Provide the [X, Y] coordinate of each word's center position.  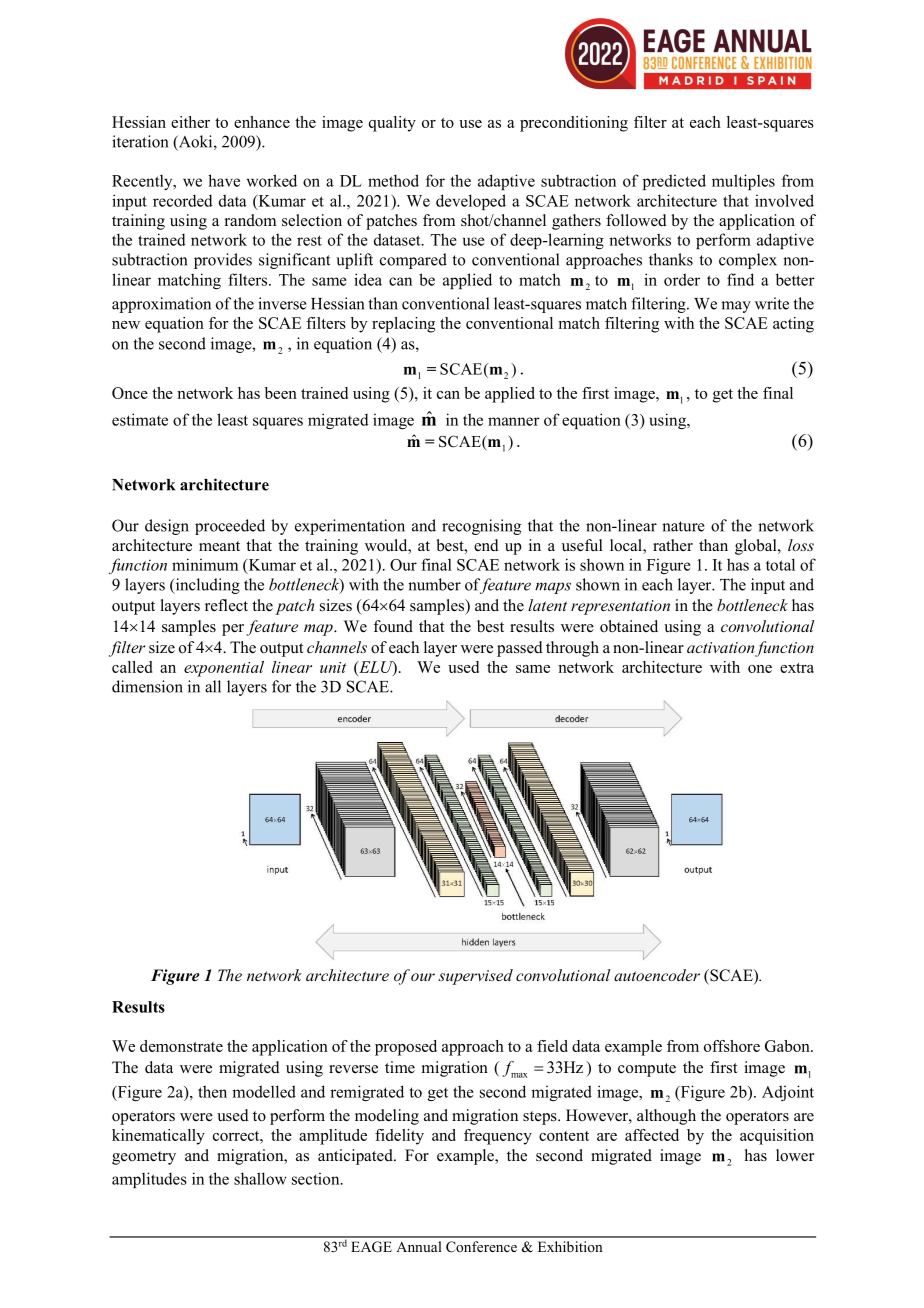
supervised [475, 977]
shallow [260, 1178]
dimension [147, 686]
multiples [743, 182]
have [224, 180]
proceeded [230, 527]
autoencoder [657, 975]
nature [683, 526]
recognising [481, 527]
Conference [481, 1247]
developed [471, 202]
